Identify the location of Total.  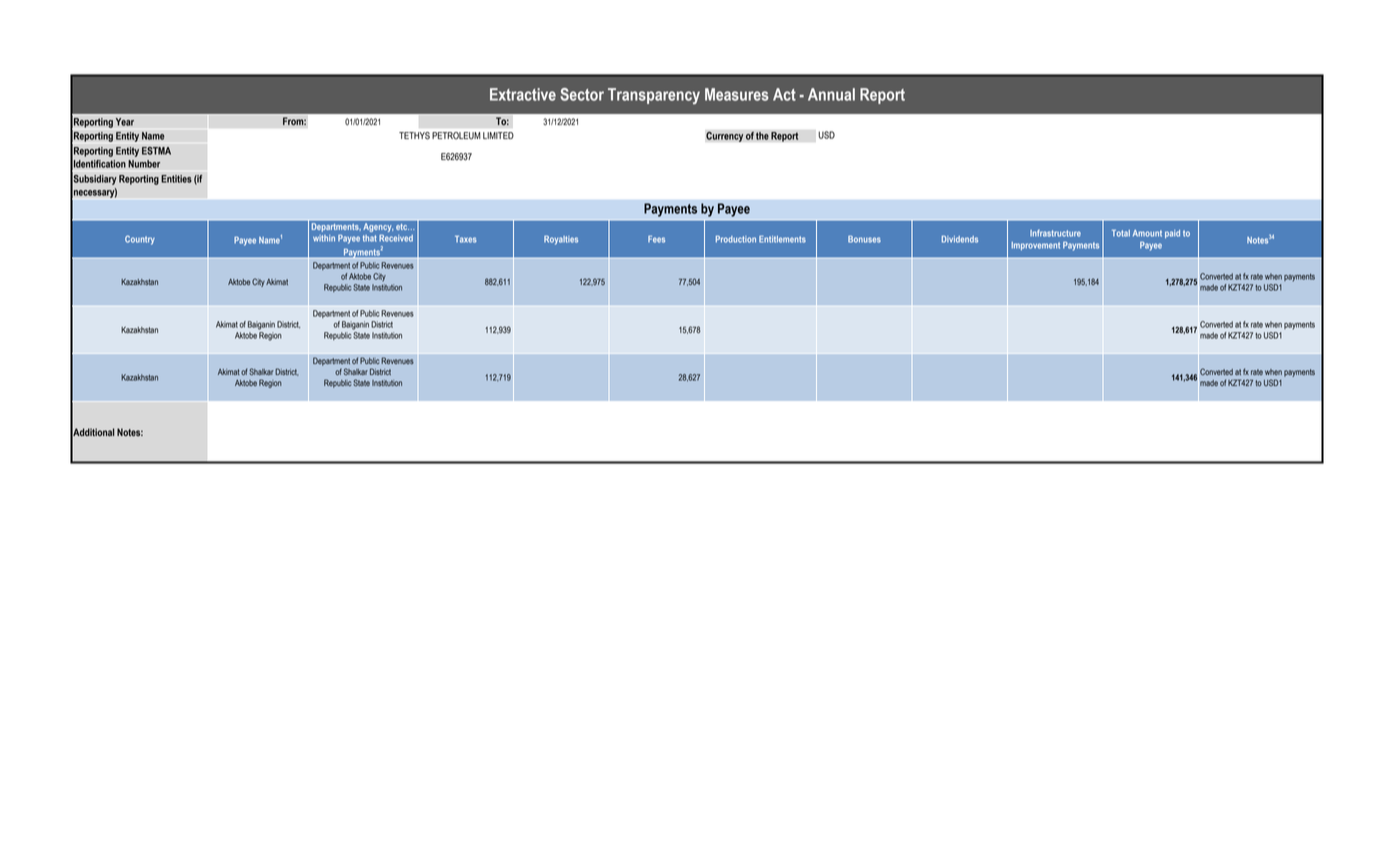
(1121, 233).
